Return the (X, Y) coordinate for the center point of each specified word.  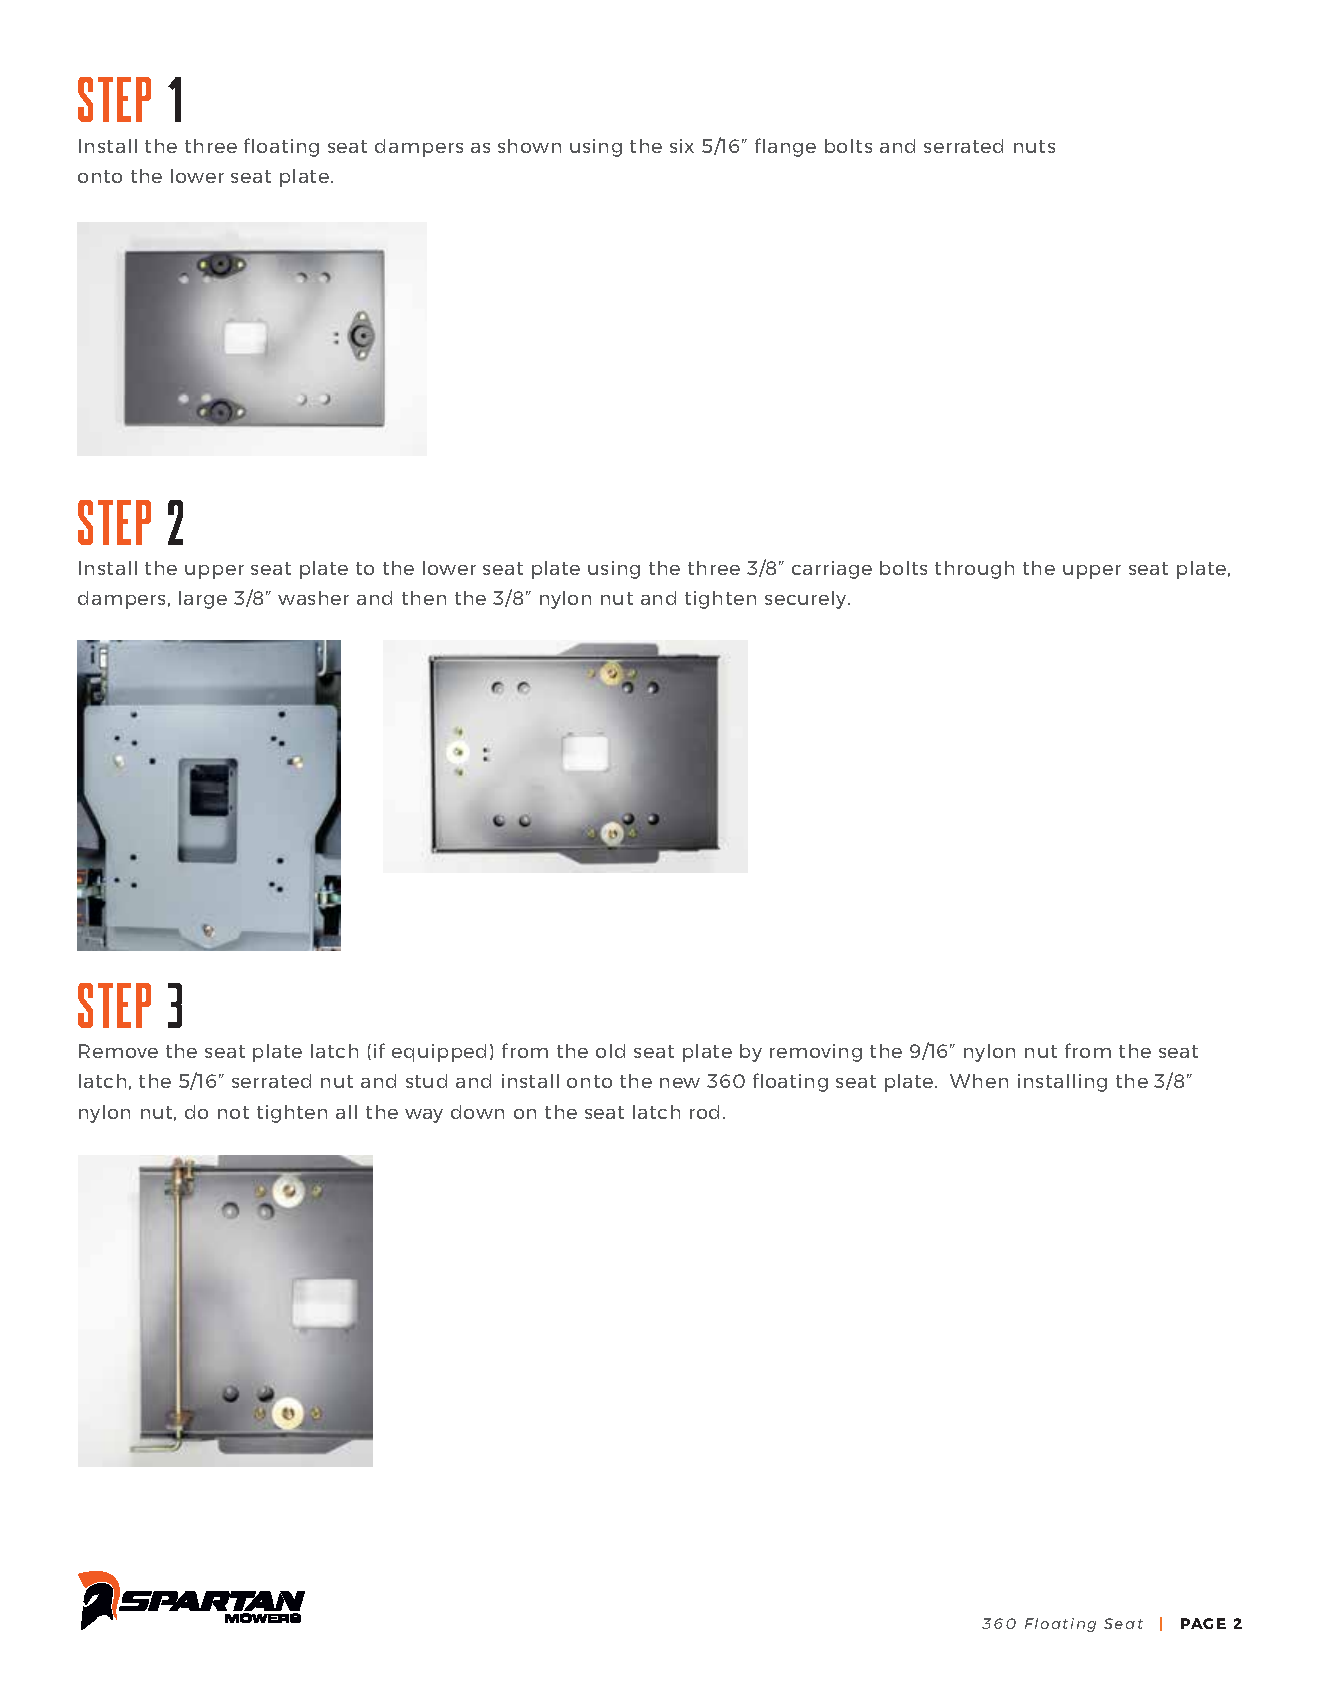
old (610, 1051)
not (233, 1112)
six (682, 146)
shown (529, 146)
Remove (118, 1051)
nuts (1034, 146)
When (979, 1081)
